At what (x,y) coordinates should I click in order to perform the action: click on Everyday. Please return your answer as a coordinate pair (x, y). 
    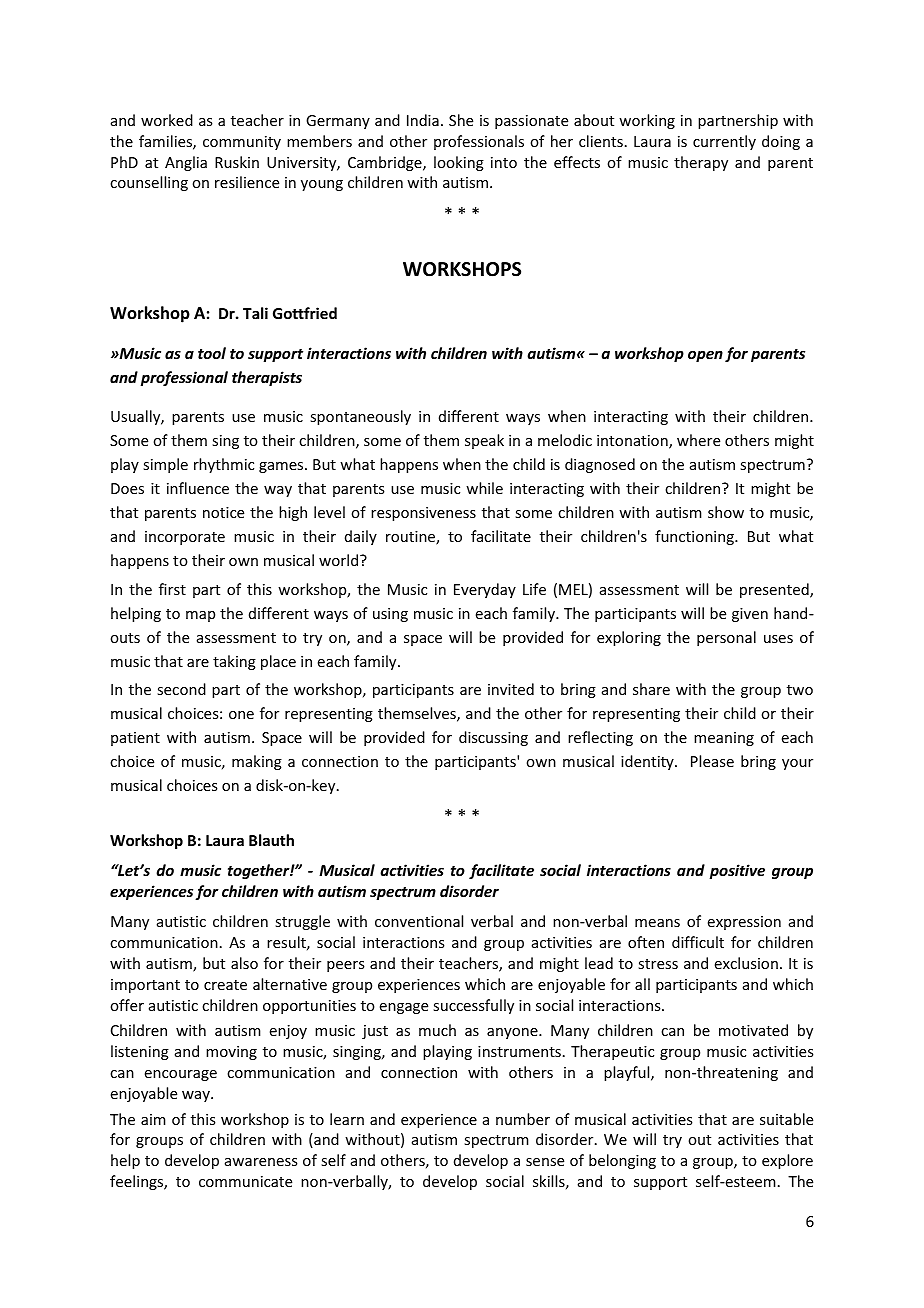
    Looking at the image, I should click on (485, 590).
